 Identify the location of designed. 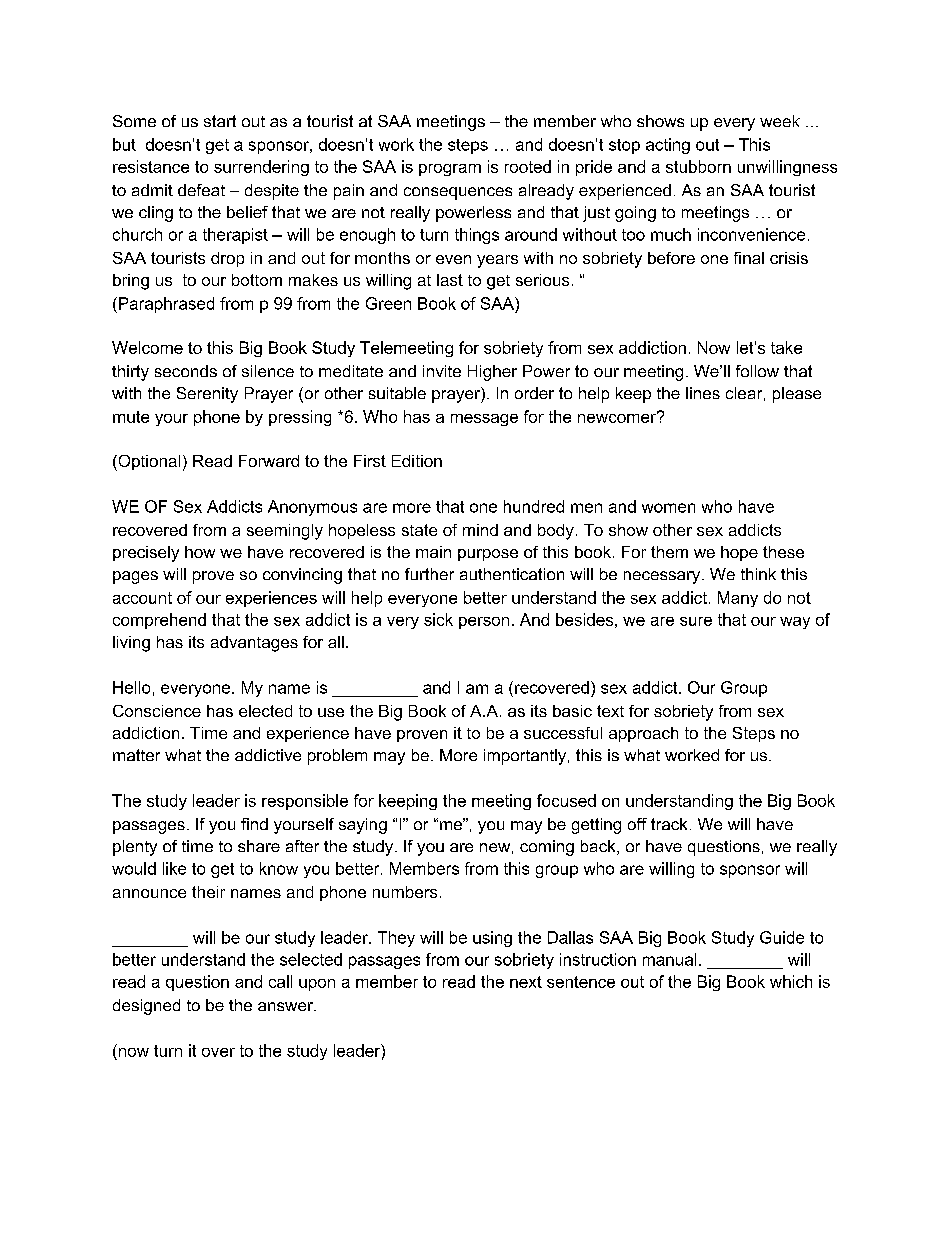
(146, 1007).
